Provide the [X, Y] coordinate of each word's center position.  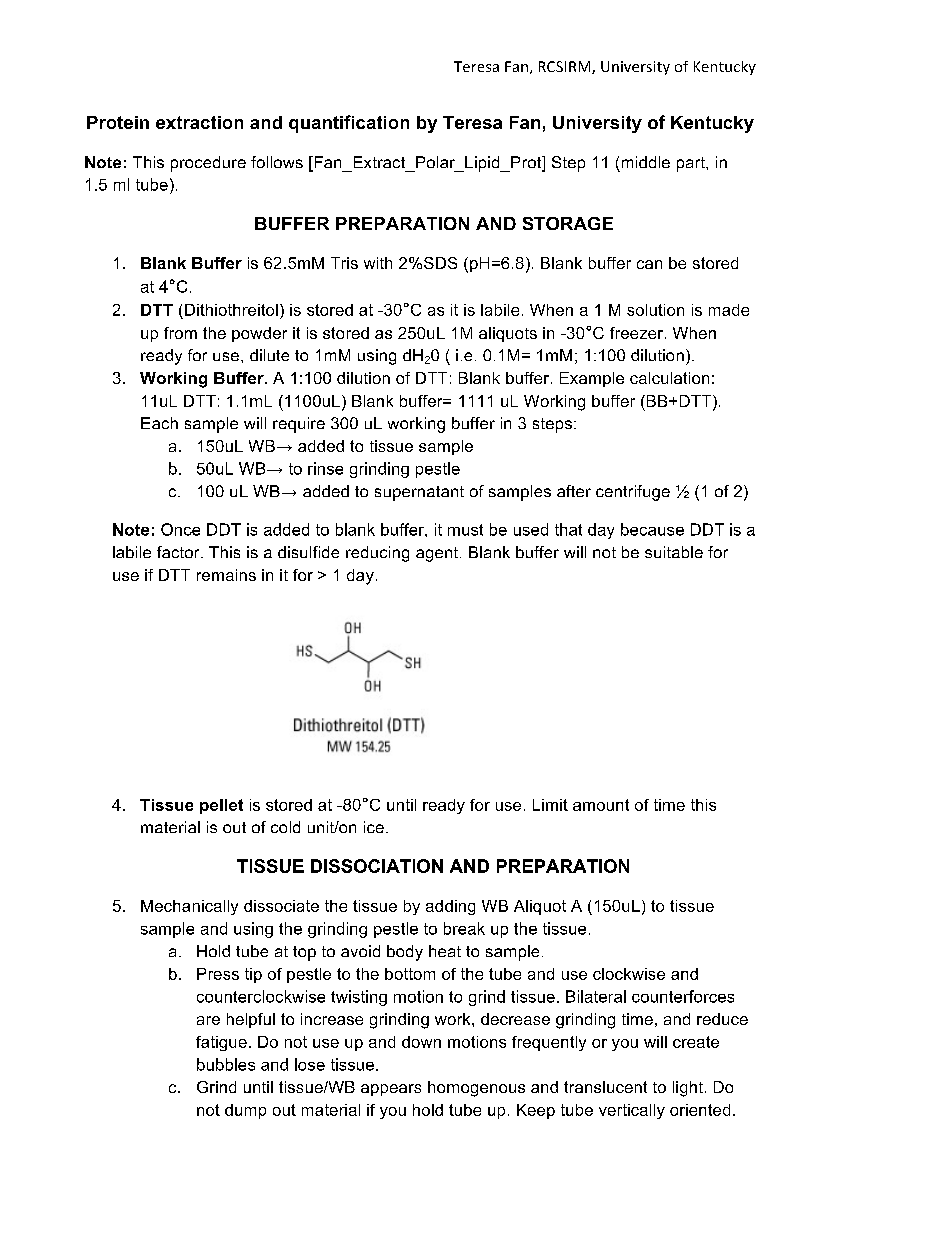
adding [450, 907]
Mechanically [189, 907]
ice [374, 827]
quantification [349, 124]
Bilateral [596, 996]
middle [646, 162]
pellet [221, 806]
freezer [638, 333]
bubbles [226, 1064]
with [378, 263]
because [652, 529]
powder [259, 334]
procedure [208, 164]
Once [180, 529]
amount [601, 805]
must [465, 530]
